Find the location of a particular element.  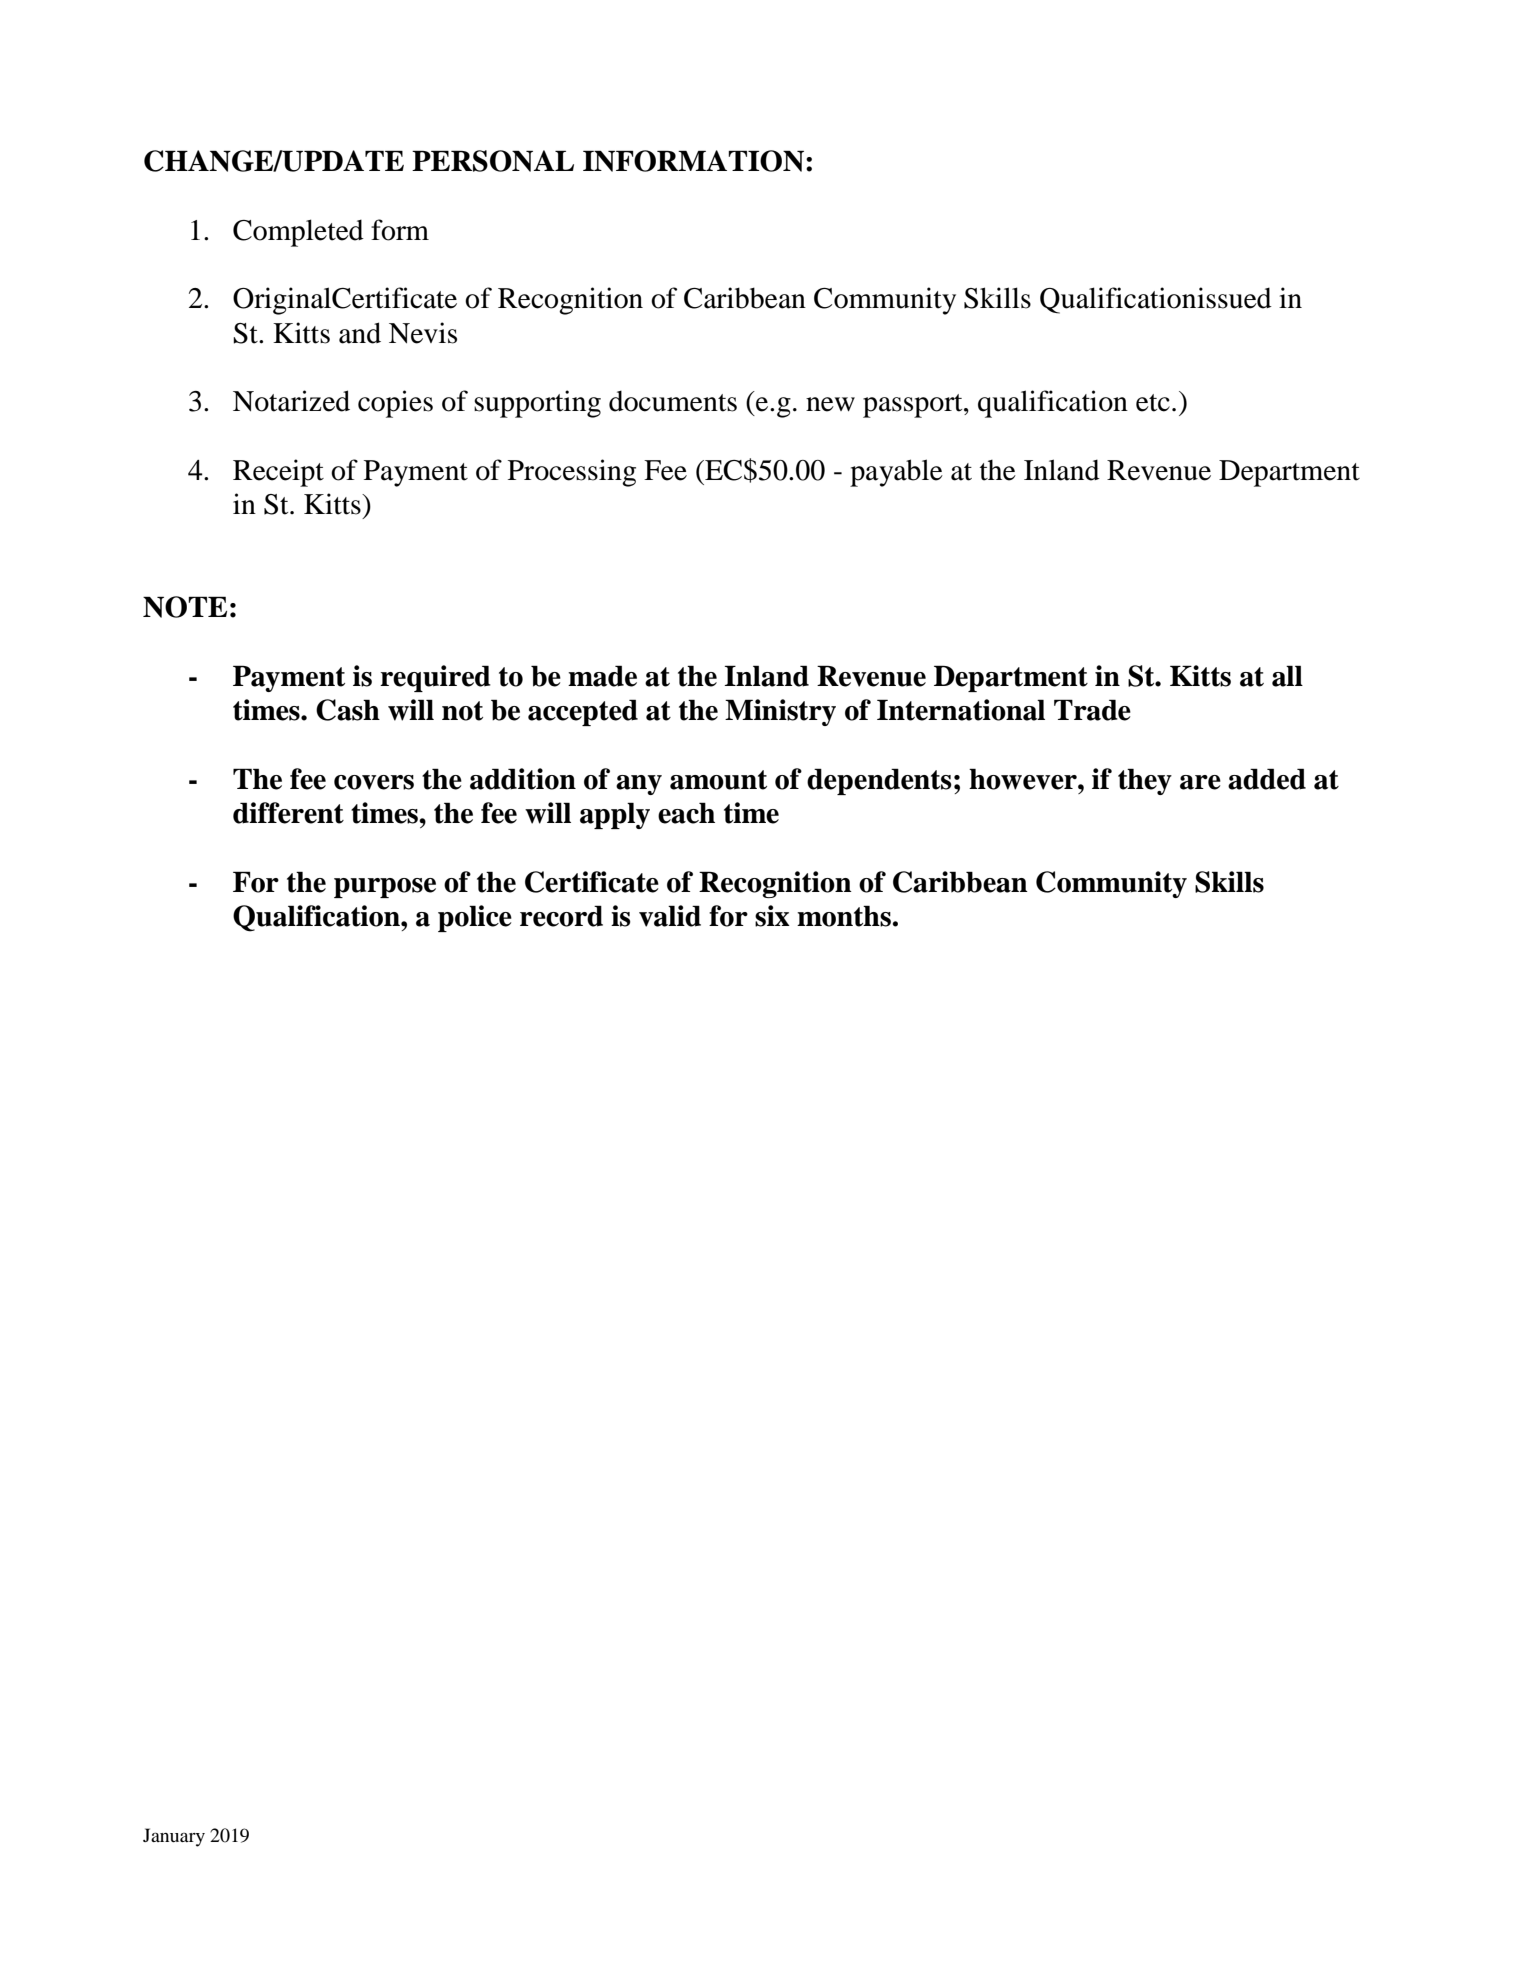

Completed is located at coordinates (298, 233).
